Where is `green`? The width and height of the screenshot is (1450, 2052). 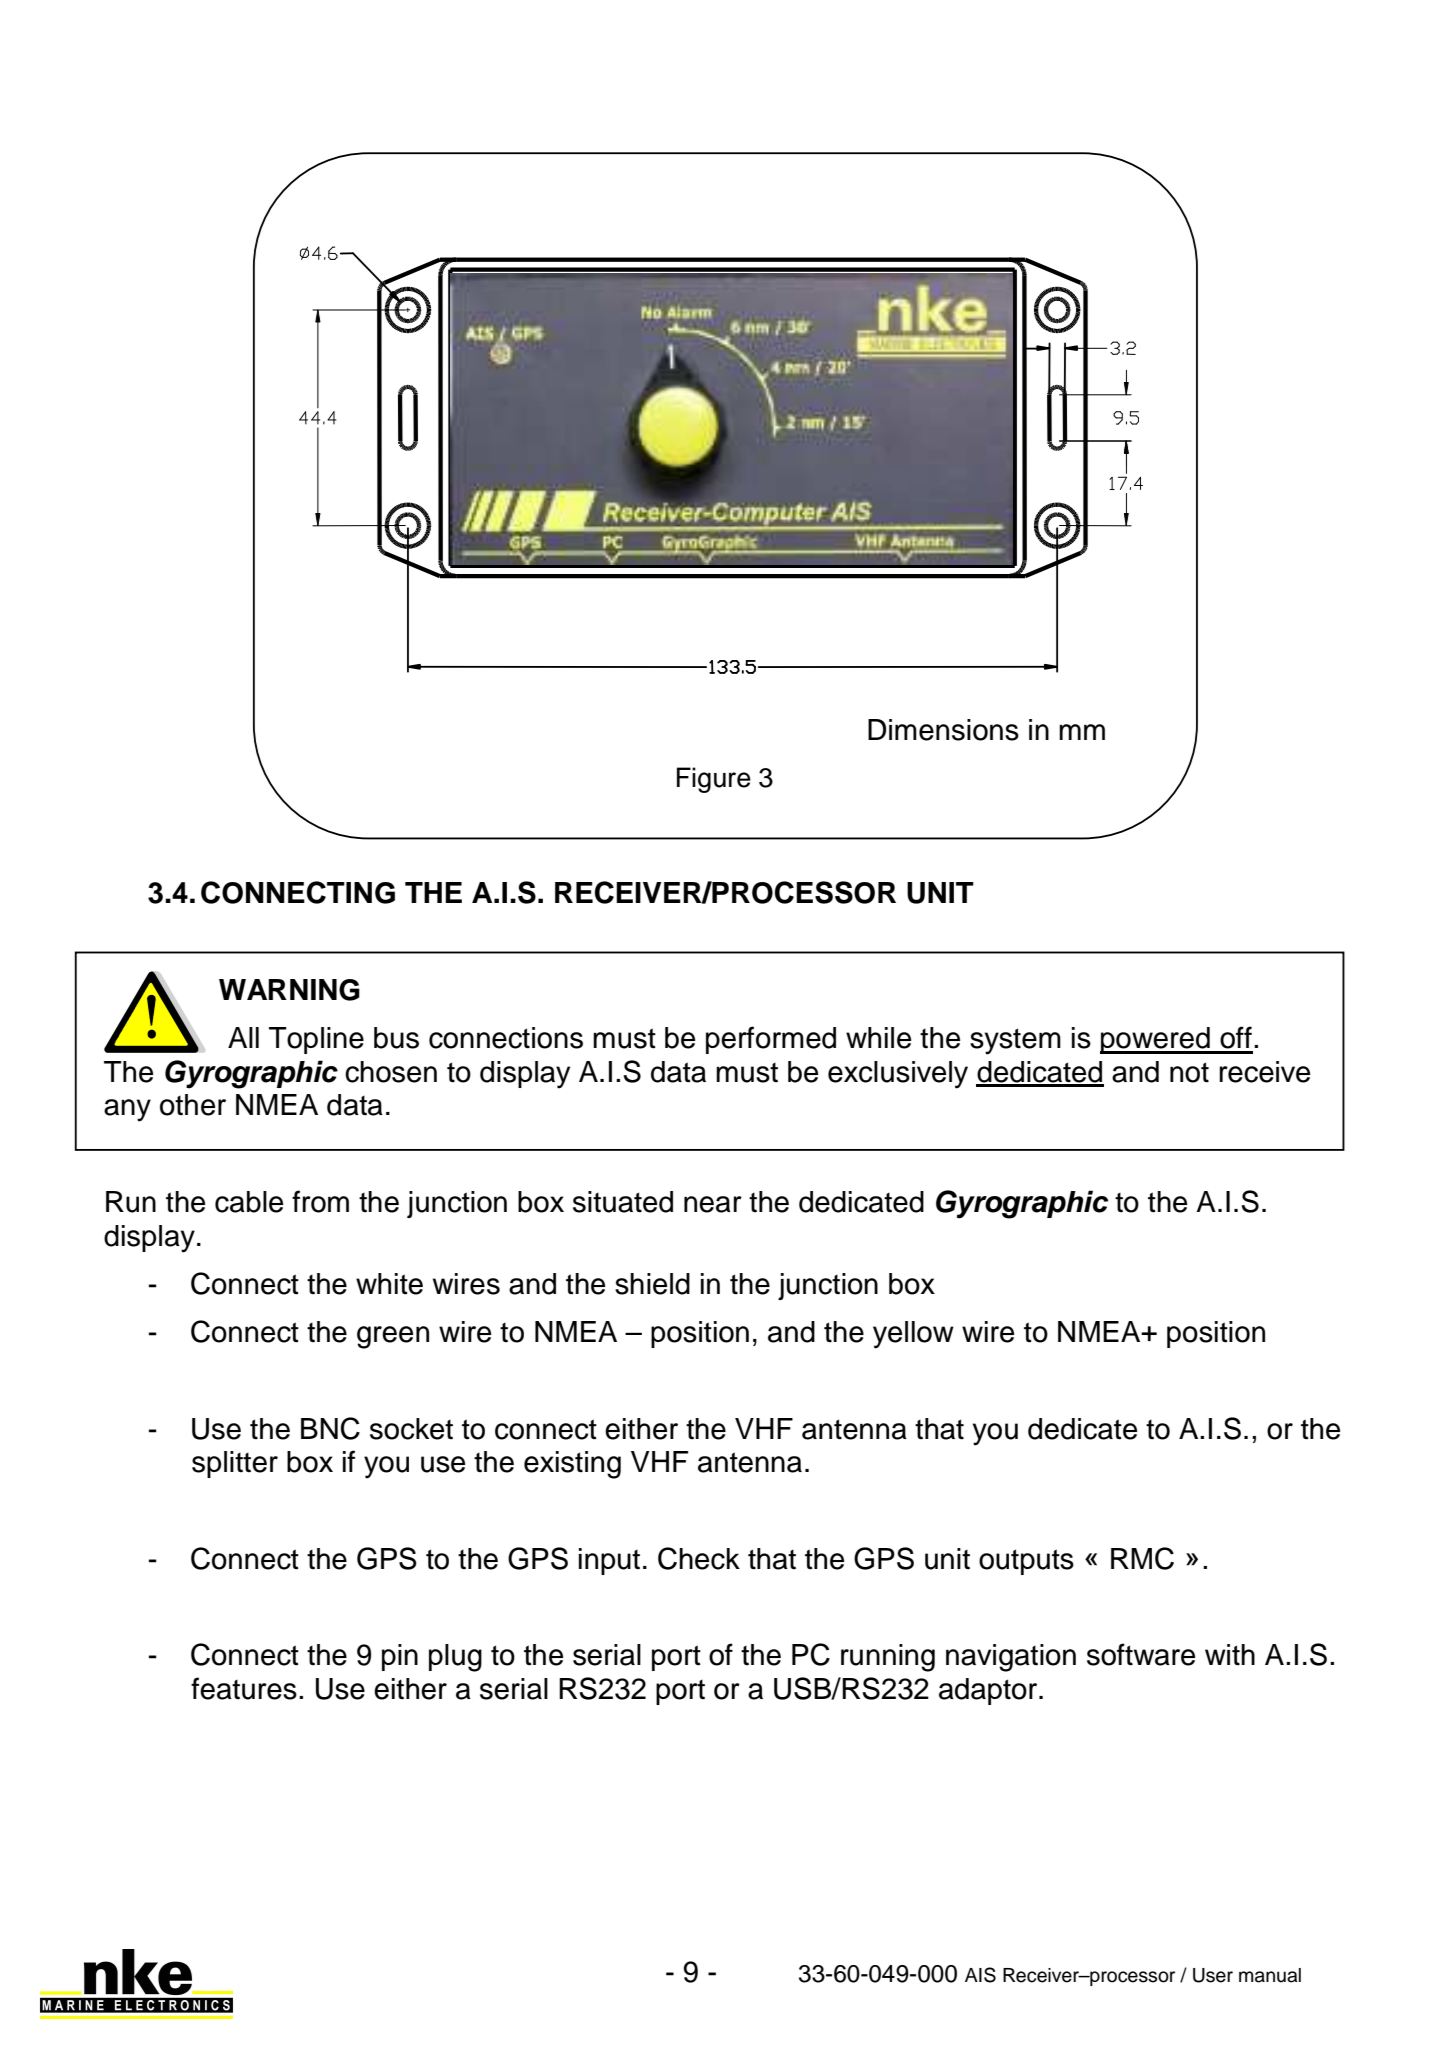
green is located at coordinates (393, 1337).
